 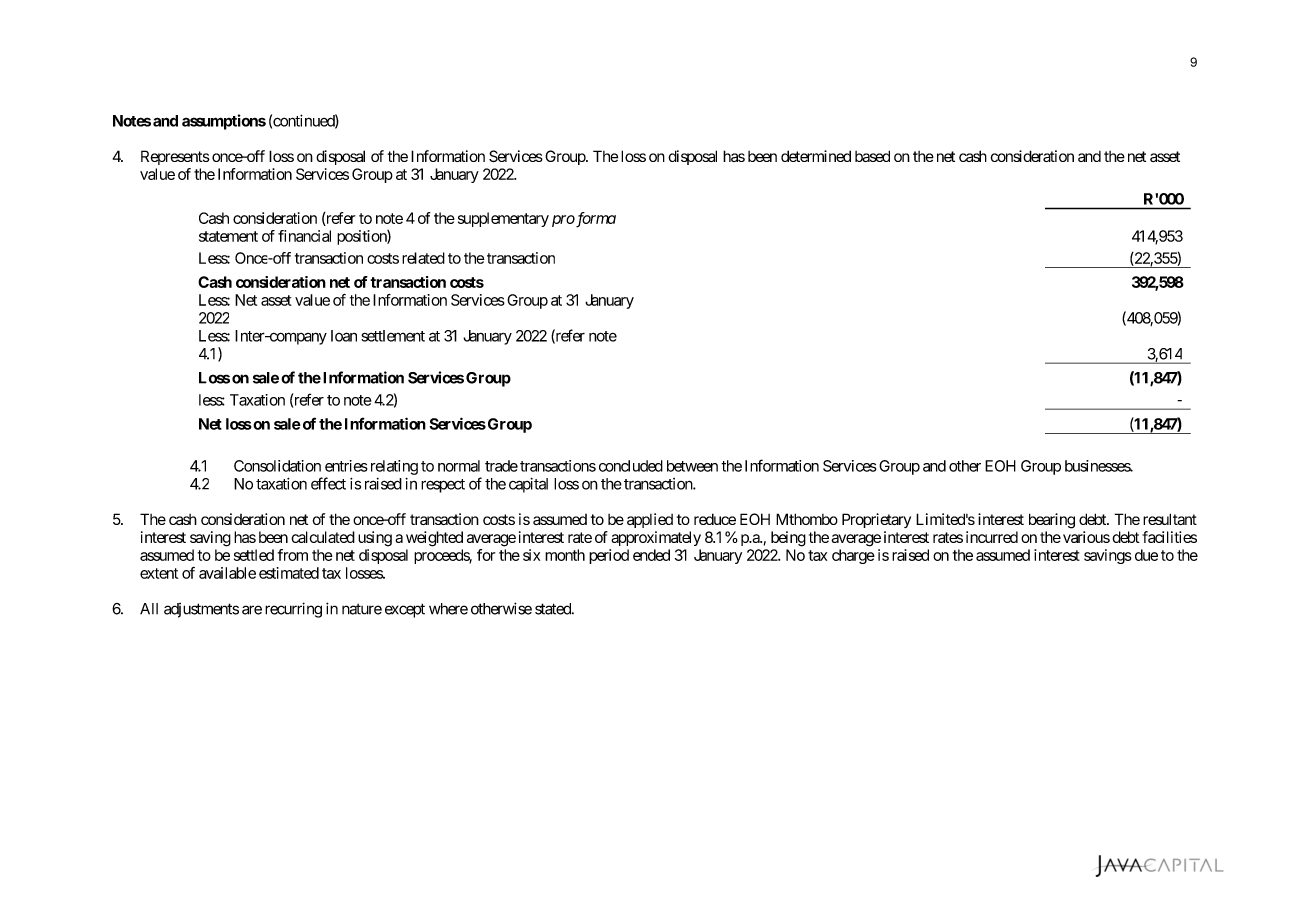 What do you see at coordinates (328, 483) in the document?
I see `effect` at bounding box center [328, 483].
